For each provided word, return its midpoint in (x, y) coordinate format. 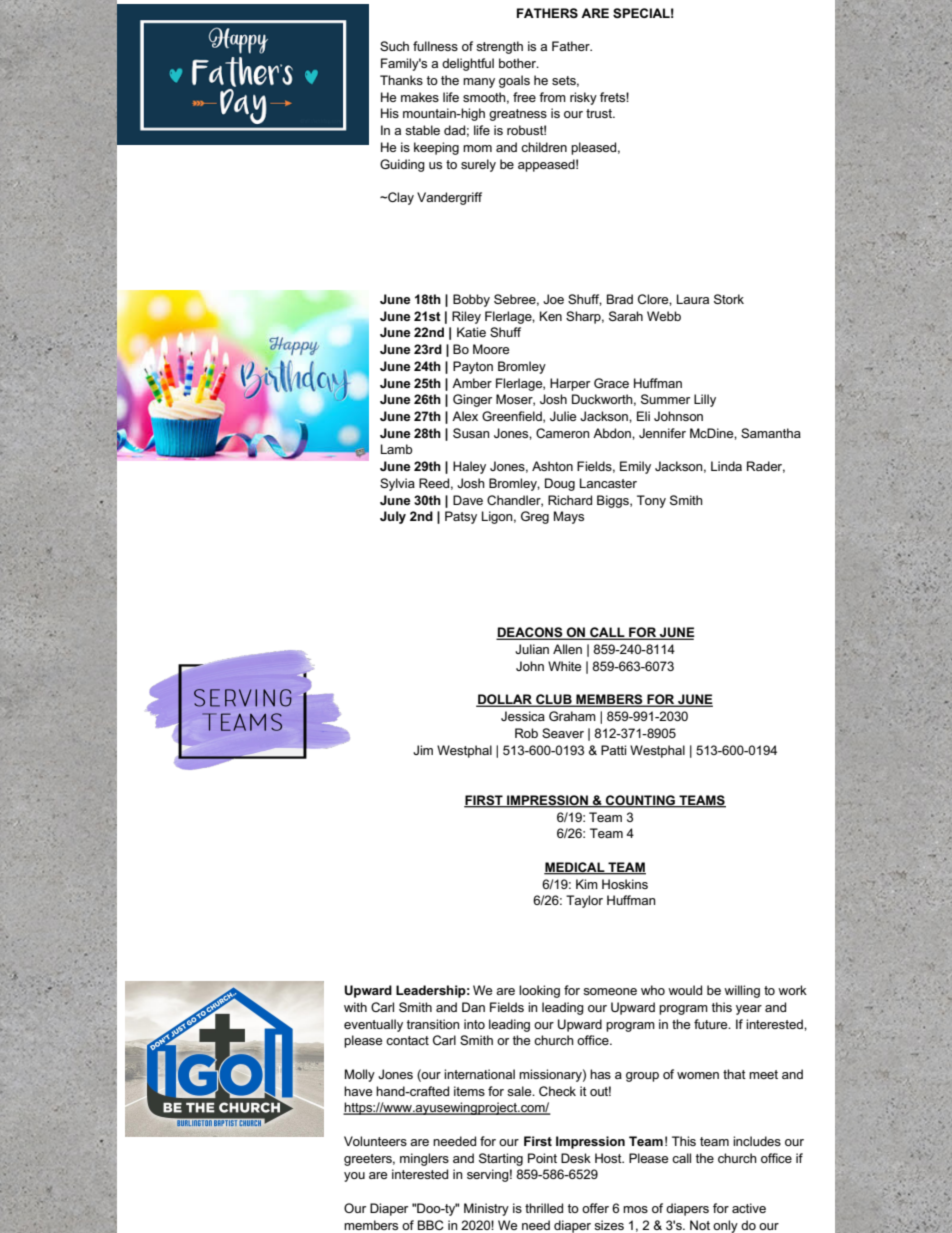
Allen (567, 649)
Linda (726, 466)
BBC (431, 1225)
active (749, 1208)
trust (600, 113)
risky (583, 98)
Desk (576, 1158)
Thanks (401, 80)
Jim (423, 750)
